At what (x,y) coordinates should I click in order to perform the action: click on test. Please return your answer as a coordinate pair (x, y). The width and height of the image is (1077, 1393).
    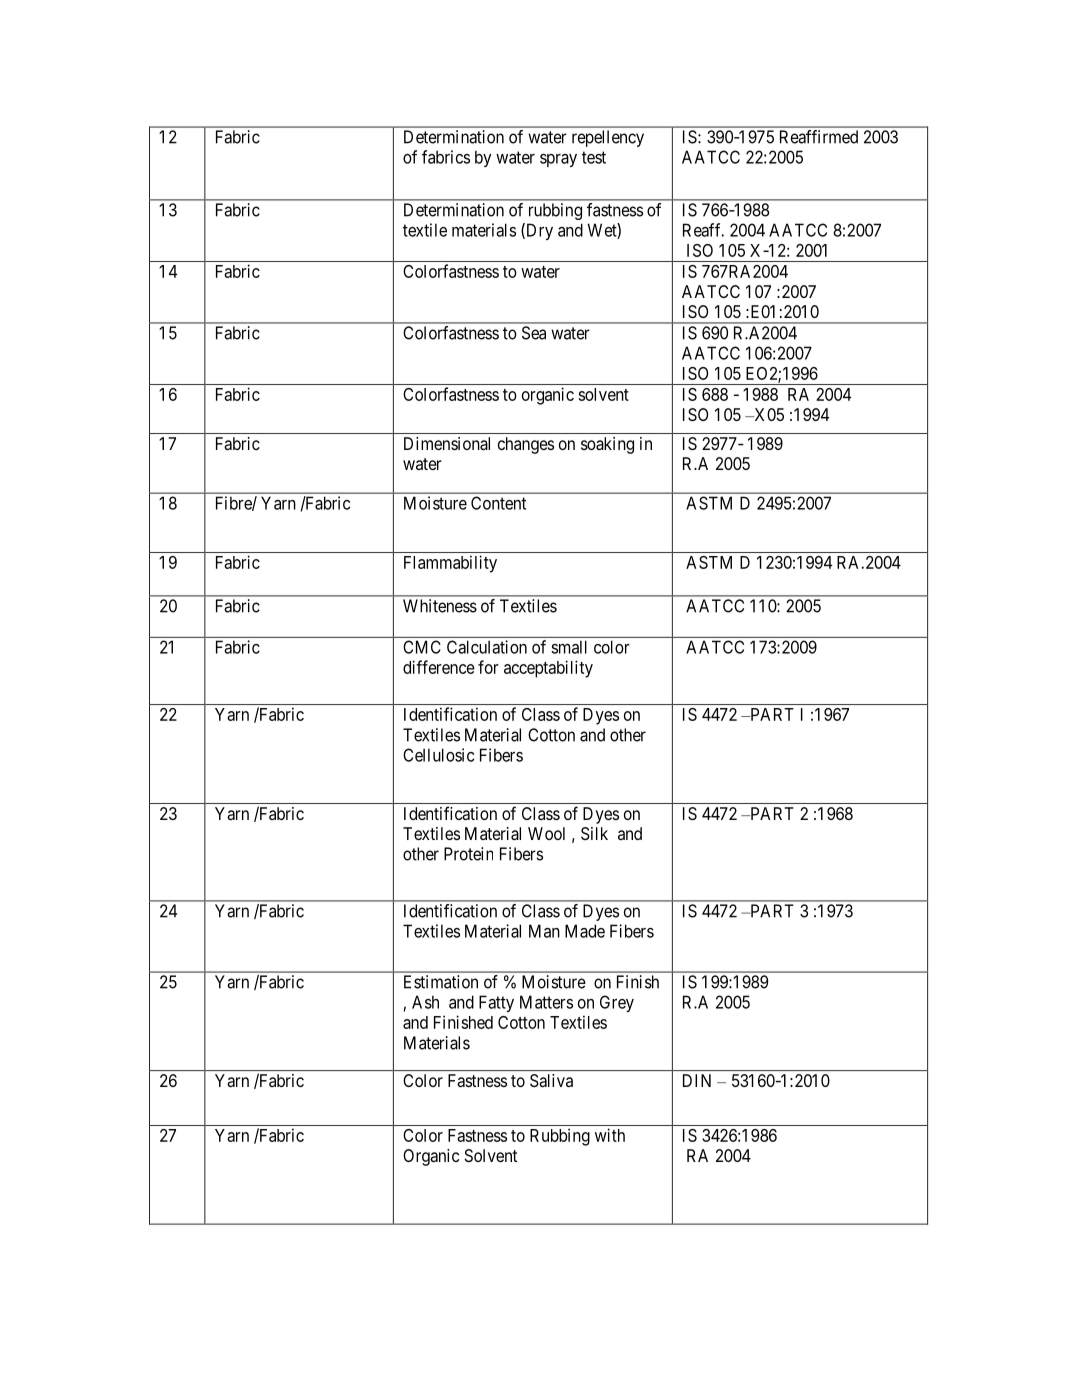
    Looking at the image, I should click on (594, 157).
